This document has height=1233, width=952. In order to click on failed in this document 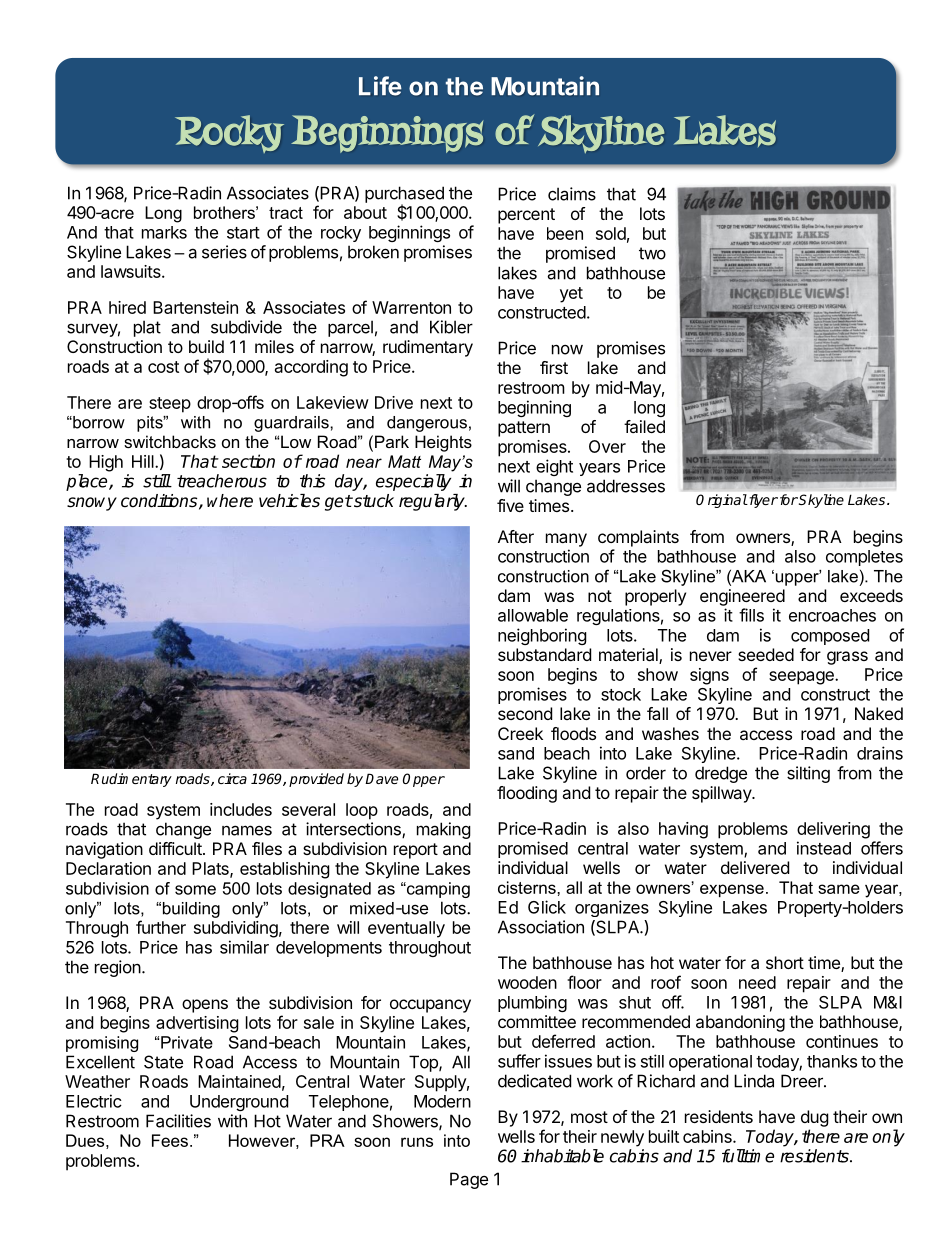, I will do `click(644, 426)`.
